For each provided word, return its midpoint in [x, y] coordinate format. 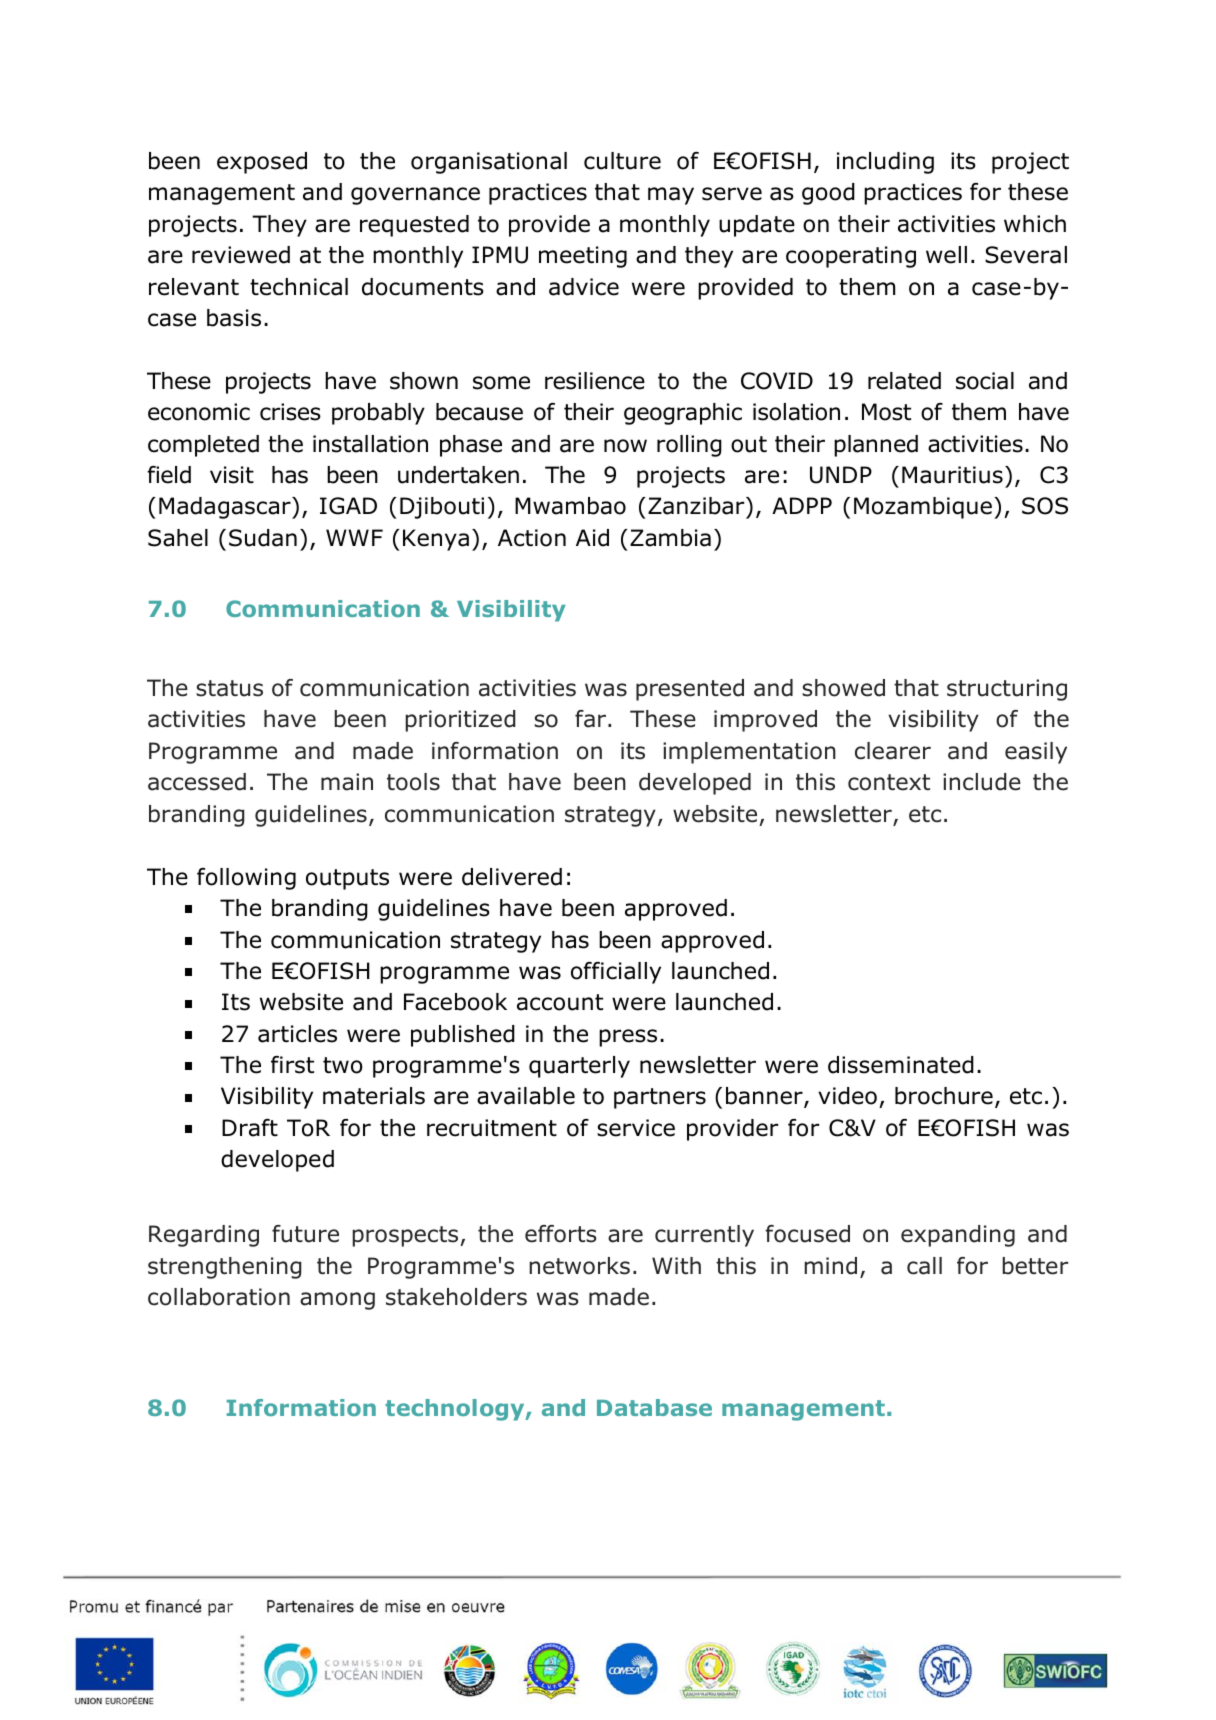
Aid [592, 538]
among [337, 1301]
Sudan [263, 538]
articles [297, 1034]
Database [654, 1407]
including [885, 163]
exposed [262, 163]
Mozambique [923, 508]
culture [622, 161]
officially [616, 973]
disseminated [901, 1065]
